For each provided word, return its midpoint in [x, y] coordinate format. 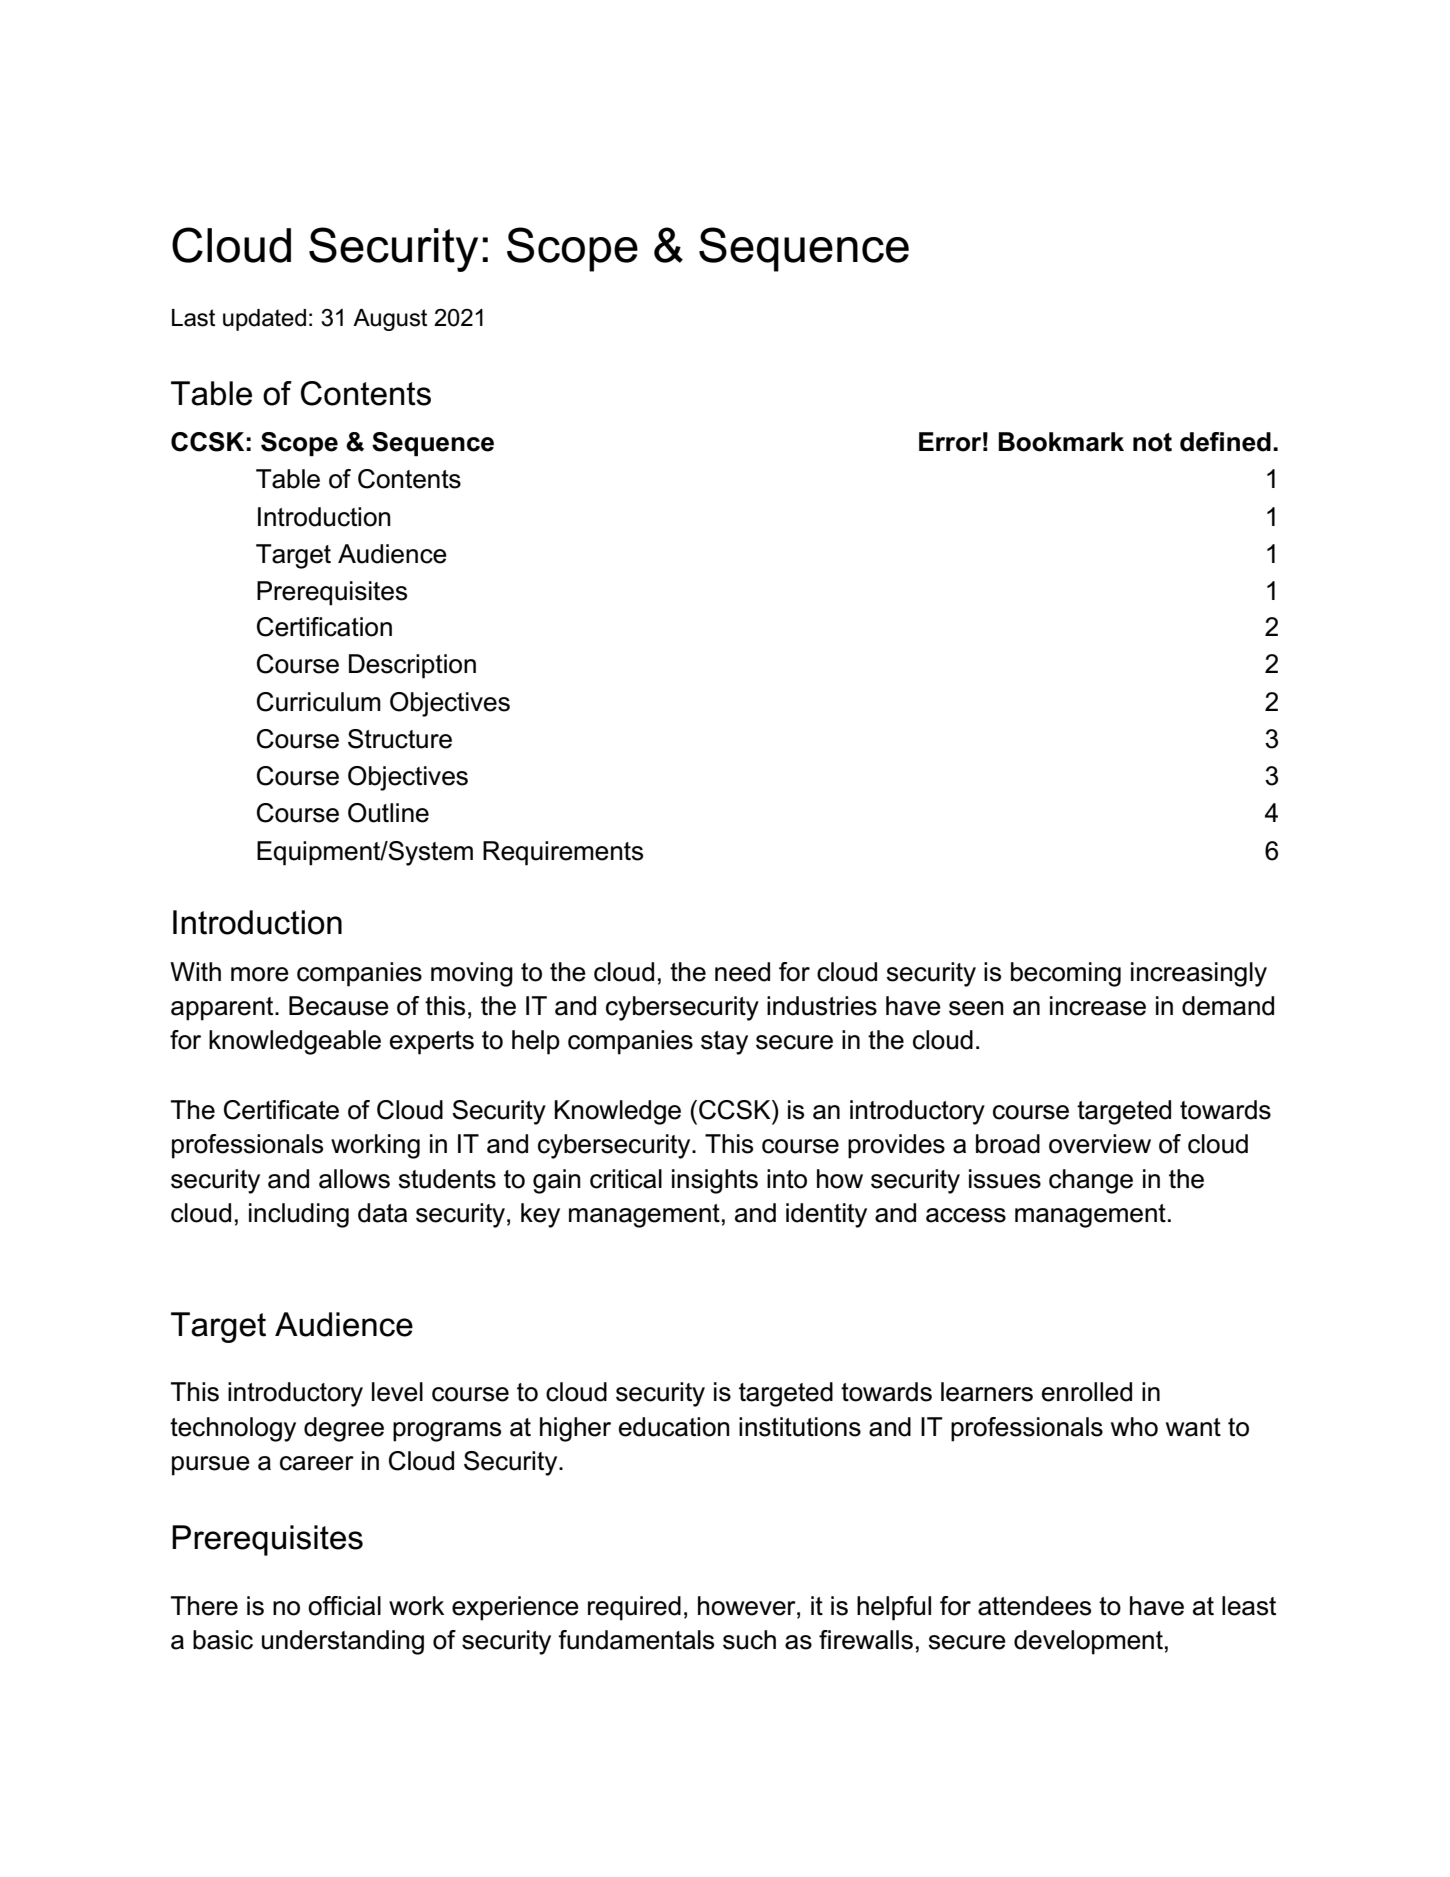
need [742, 972]
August [390, 320]
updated [264, 320]
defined [1225, 442]
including [299, 1215]
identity [826, 1215]
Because [339, 1006]
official [344, 1606]
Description [412, 666]
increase [1098, 1006]
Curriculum [319, 702]
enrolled [1087, 1392]
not [1152, 442]
